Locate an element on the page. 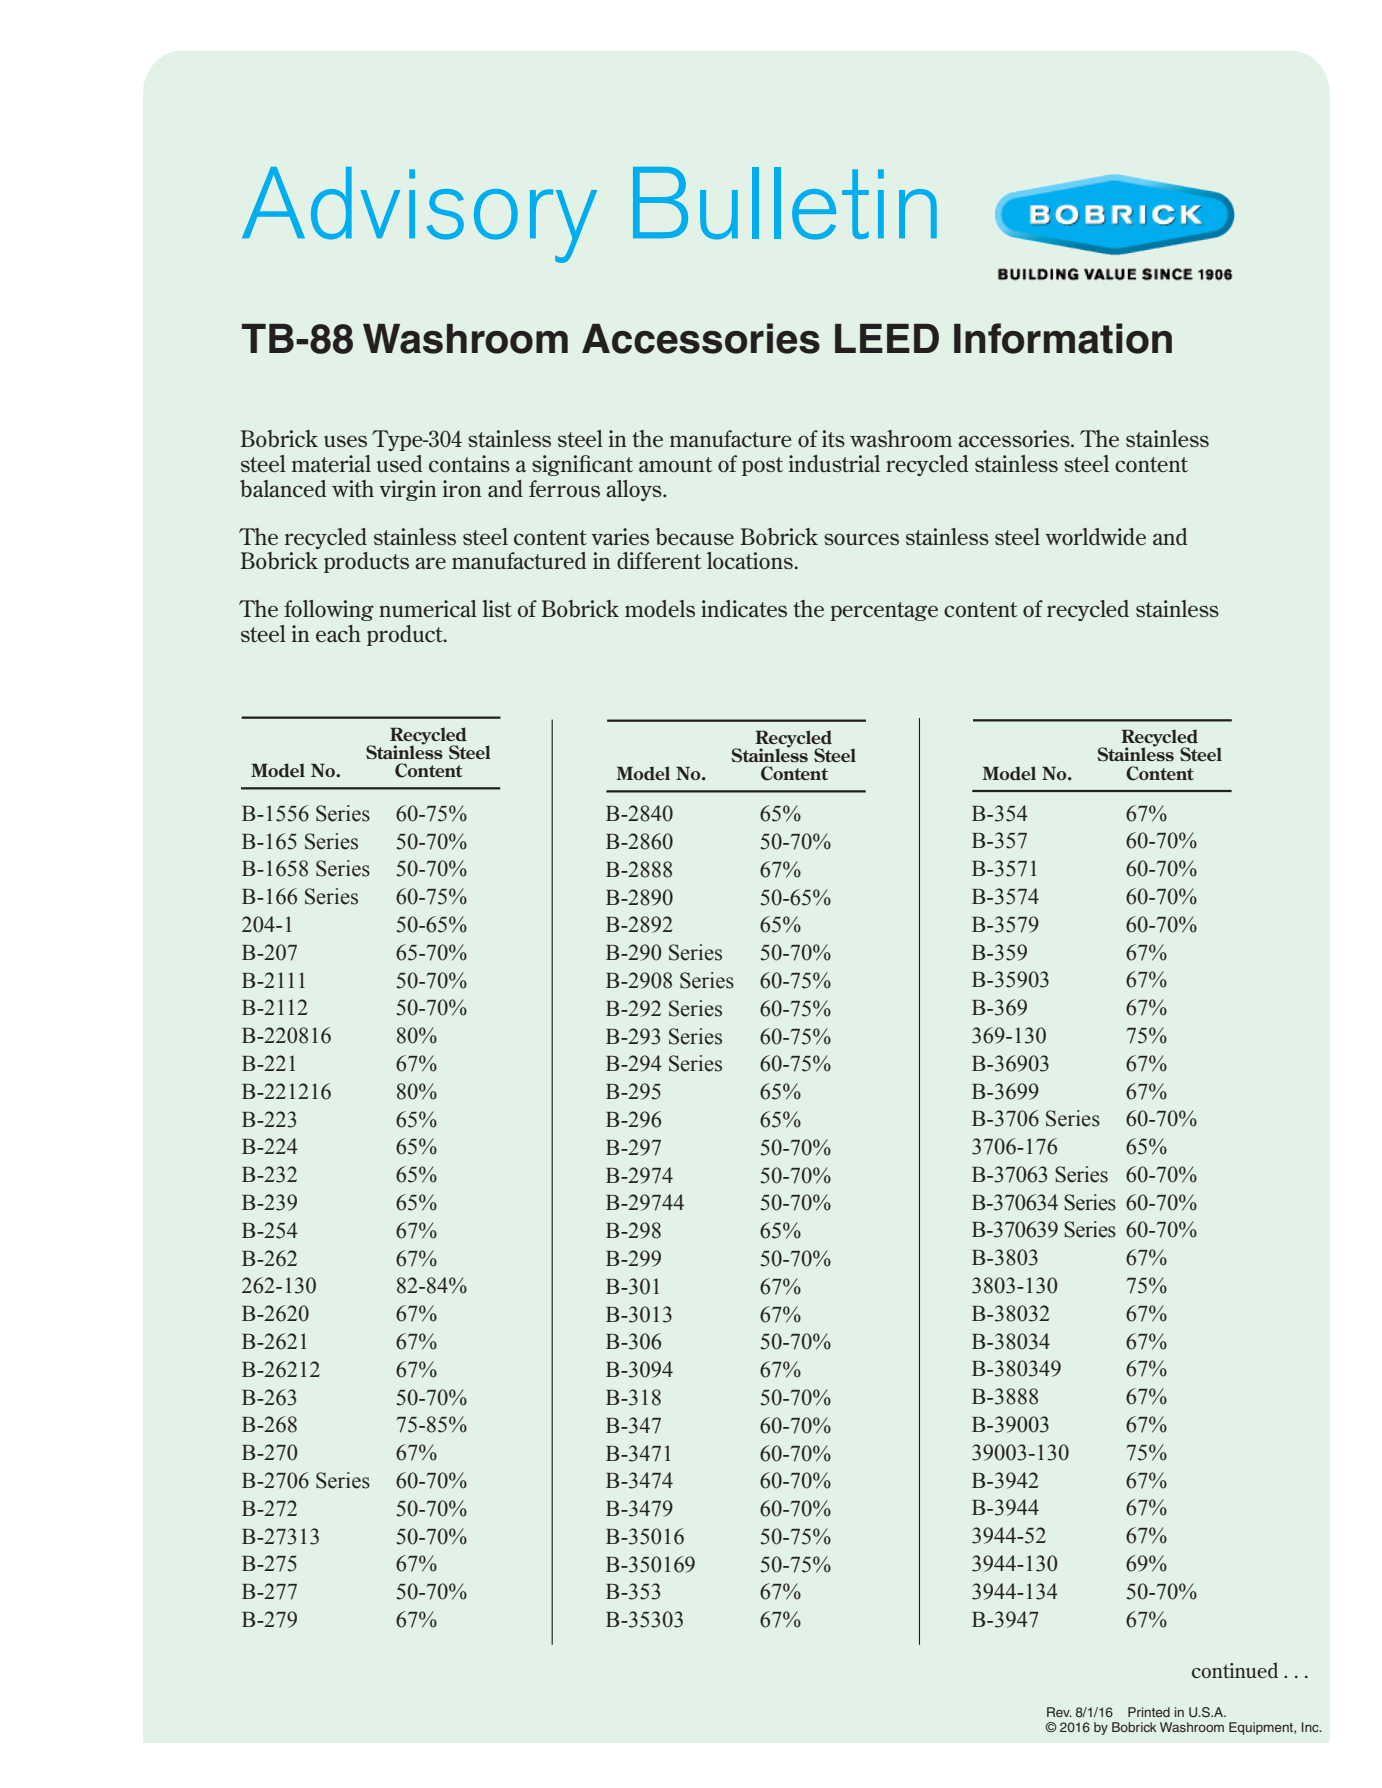 This document has width=1382, height=1788. Information is located at coordinates (1063, 338).
